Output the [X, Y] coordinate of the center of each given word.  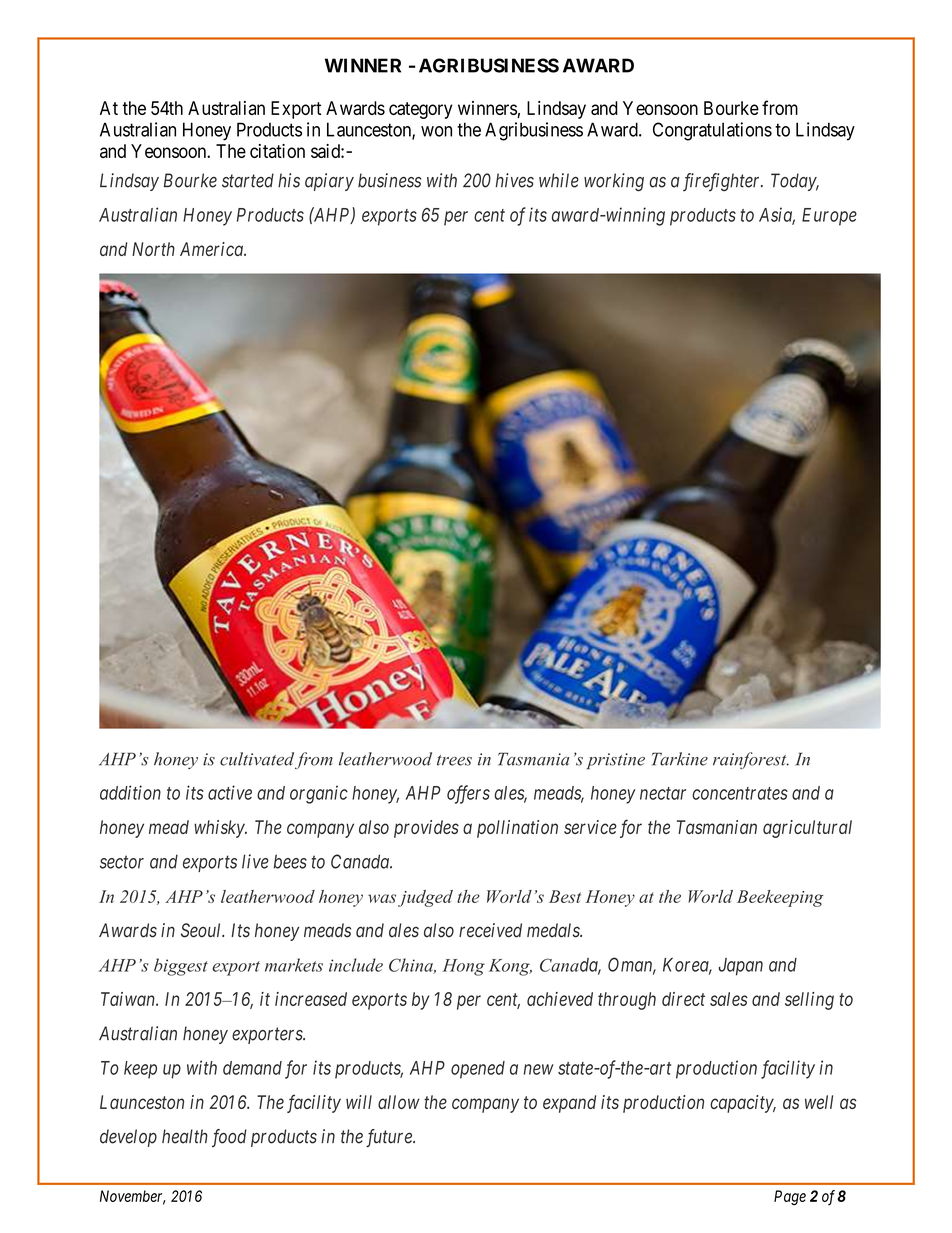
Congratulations [712, 131]
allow [399, 1102]
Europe [829, 217]
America [212, 249]
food [229, 1138]
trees [454, 760]
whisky [220, 829]
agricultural [807, 829]
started [248, 180]
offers [468, 794]
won [436, 131]
